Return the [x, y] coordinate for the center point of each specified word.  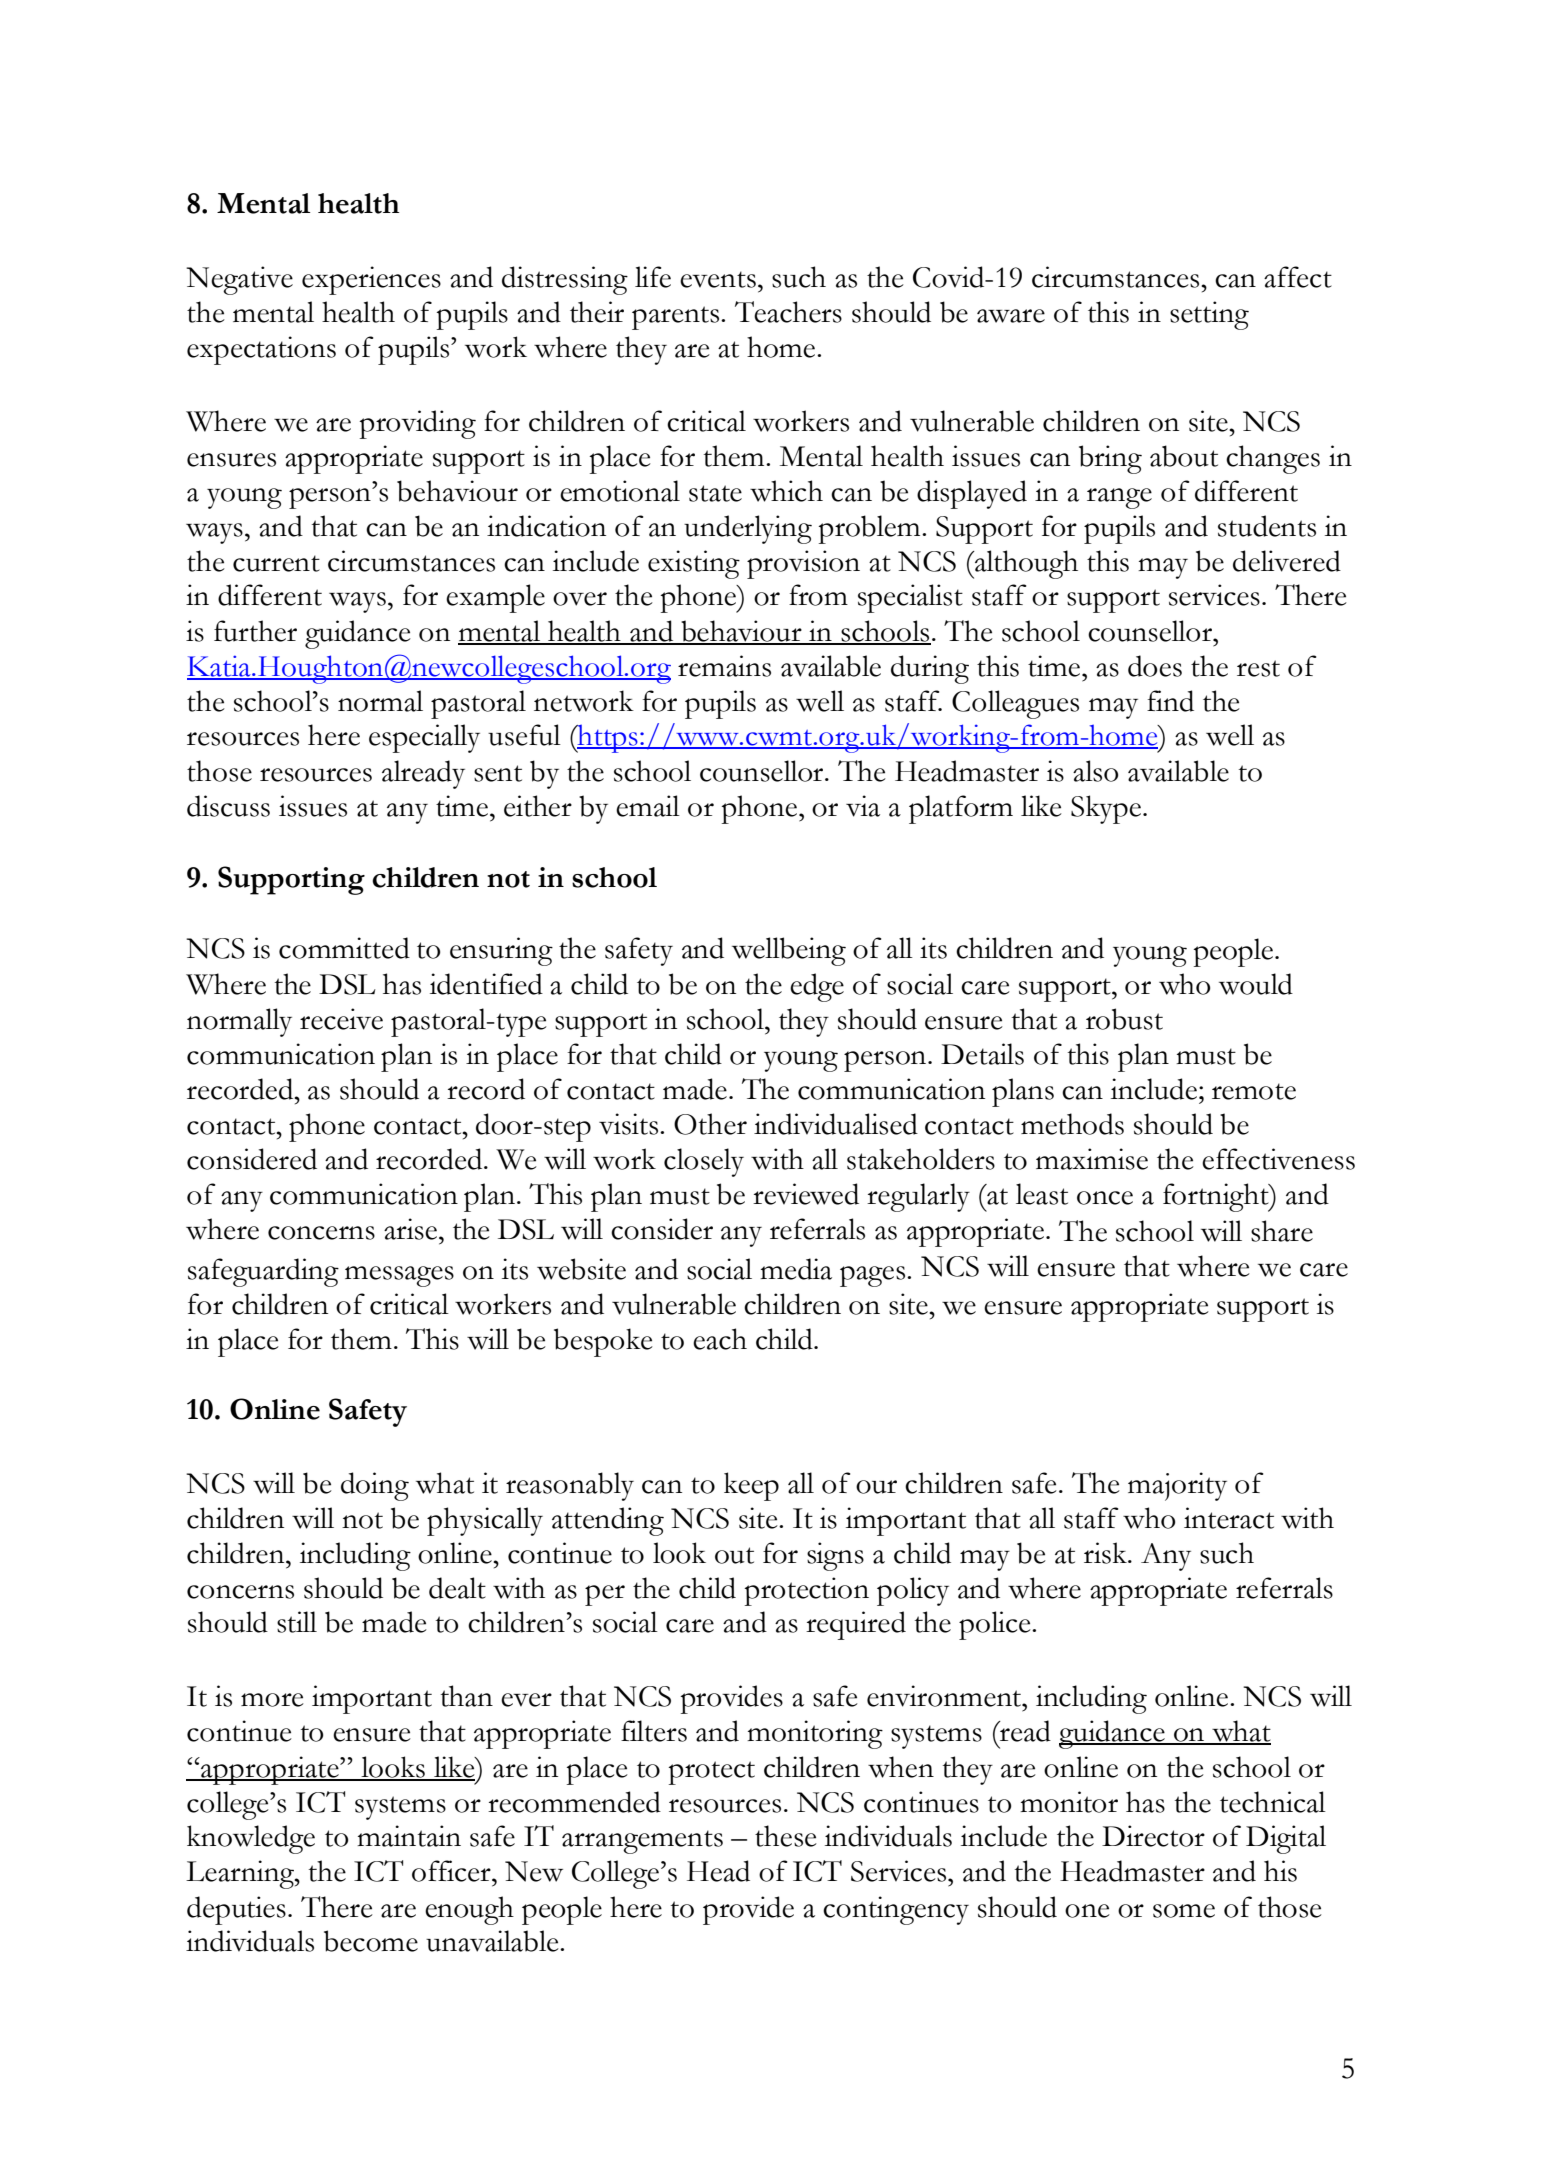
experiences [371, 280]
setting [1209, 315]
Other [710, 1124]
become [371, 1941]
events [718, 279]
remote [1254, 1091]
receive [341, 1019]
